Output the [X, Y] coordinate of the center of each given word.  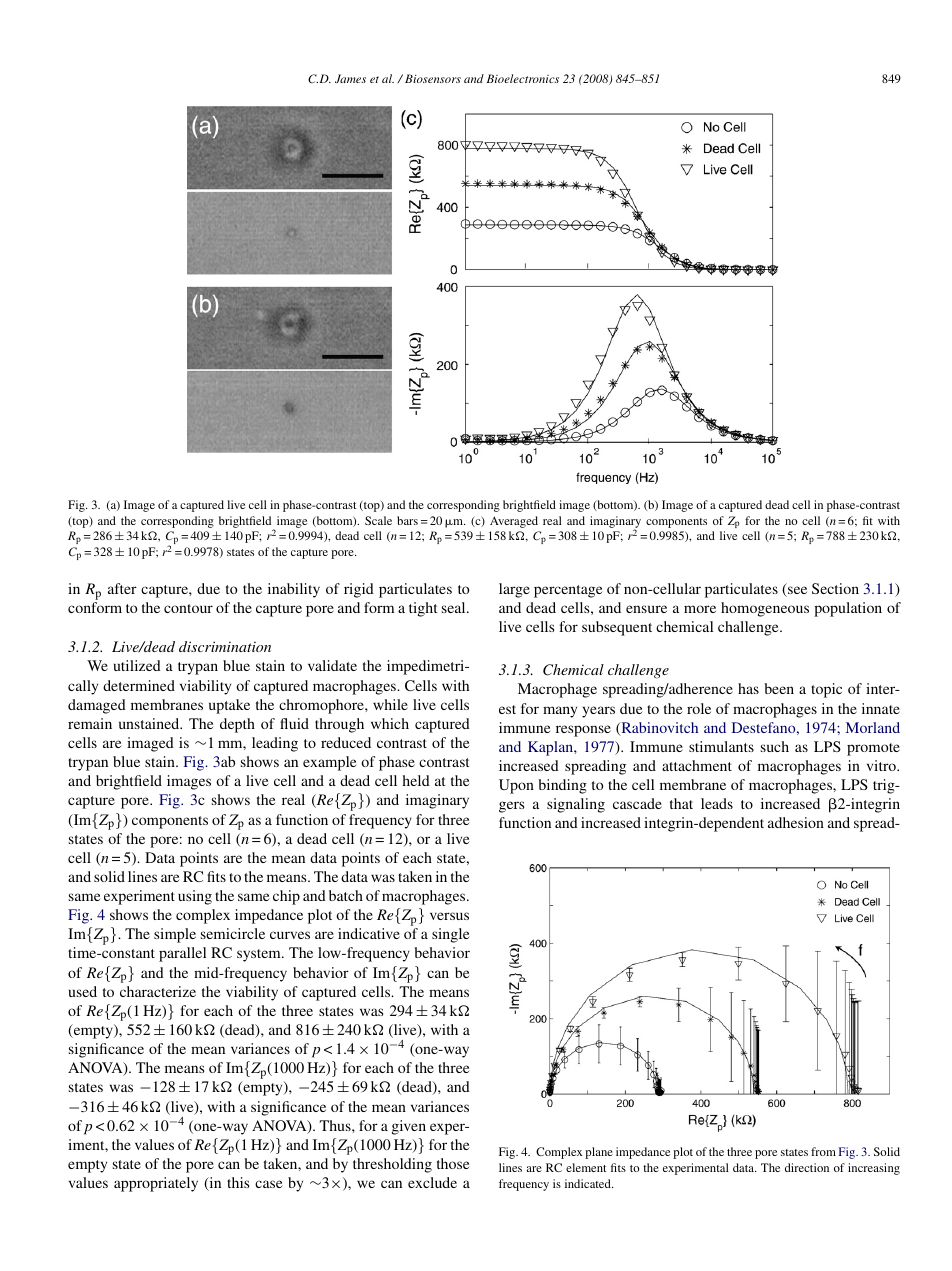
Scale [378, 520]
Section [835, 588]
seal [455, 607]
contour [188, 608]
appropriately [156, 1184]
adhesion [796, 822]
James [350, 78]
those [453, 1163]
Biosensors [433, 78]
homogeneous [765, 609]
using [195, 897]
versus [449, 916]
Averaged [514, 522]
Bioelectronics [523, 78]
